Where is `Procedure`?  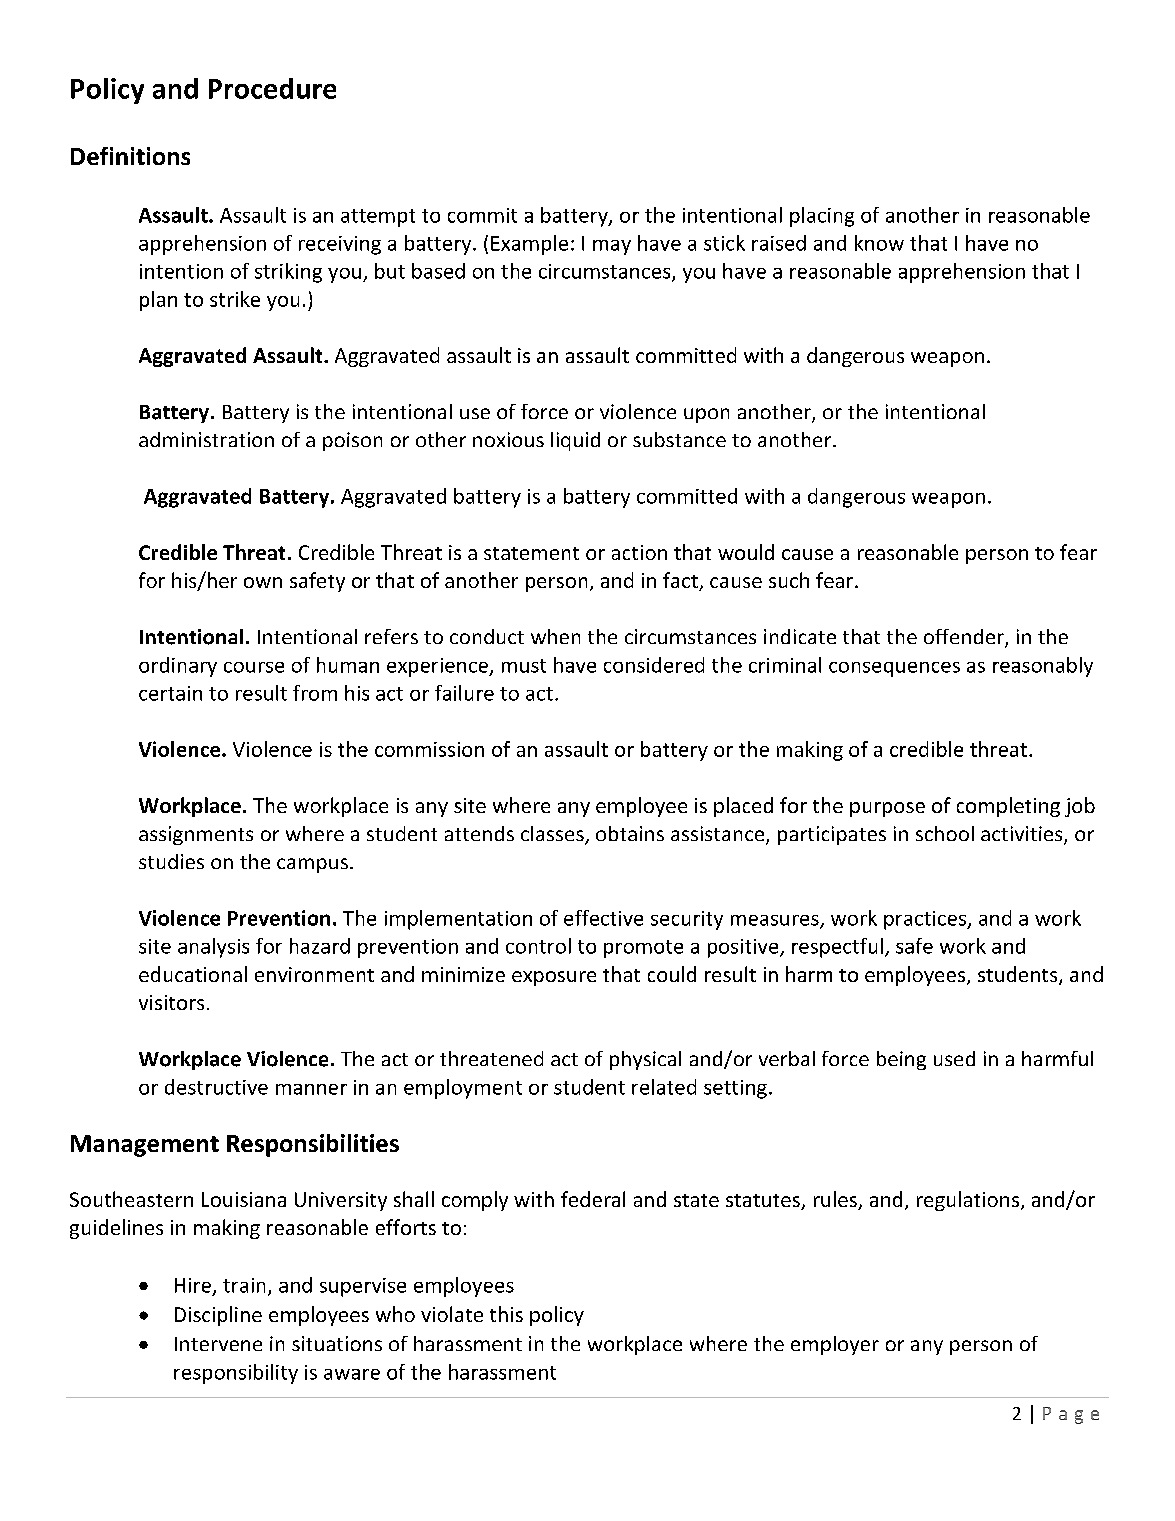 Procedure is located at coordinates (272, 88).
